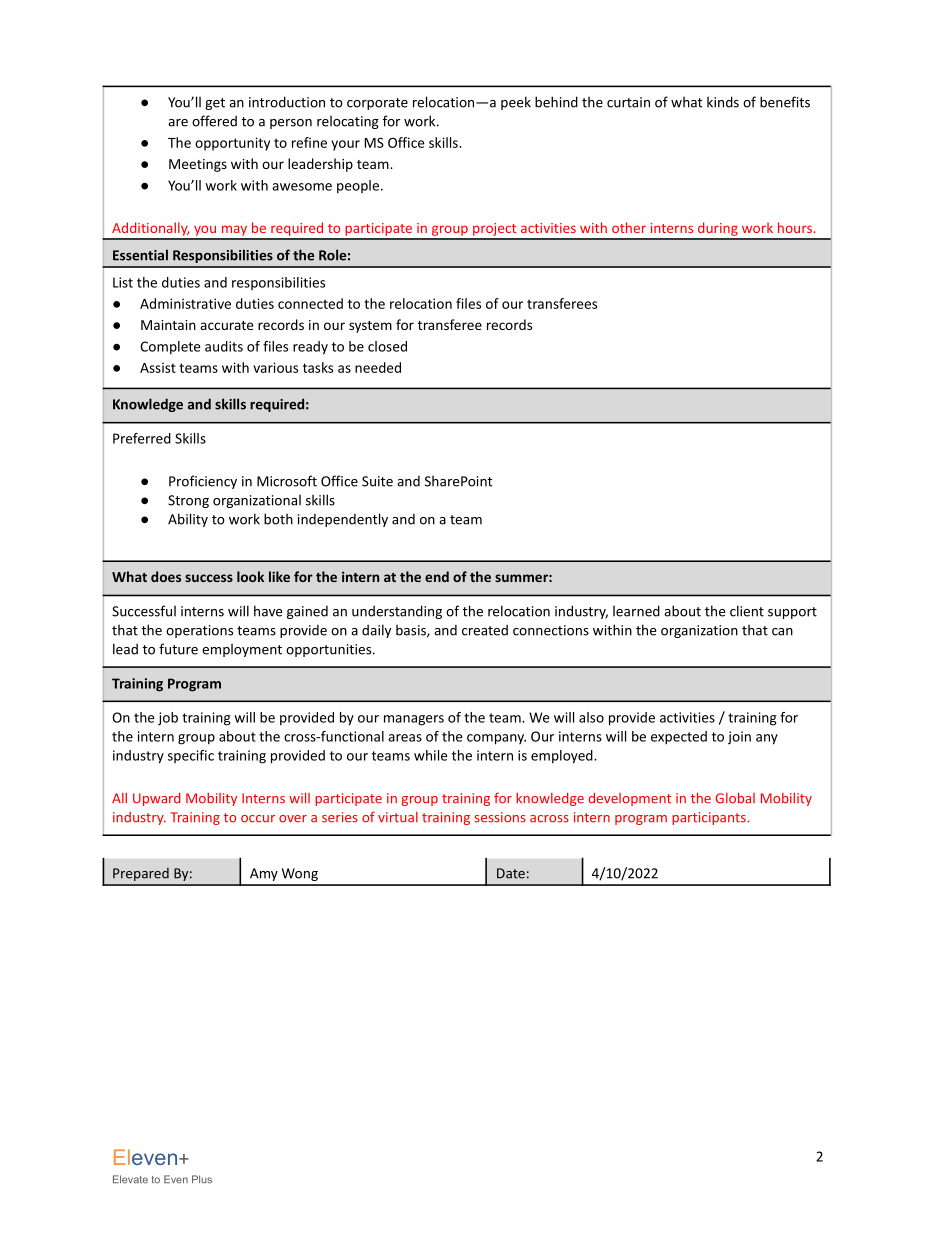 This page has width=952, height=1233. I want to click on peek, so click(516, 103).
